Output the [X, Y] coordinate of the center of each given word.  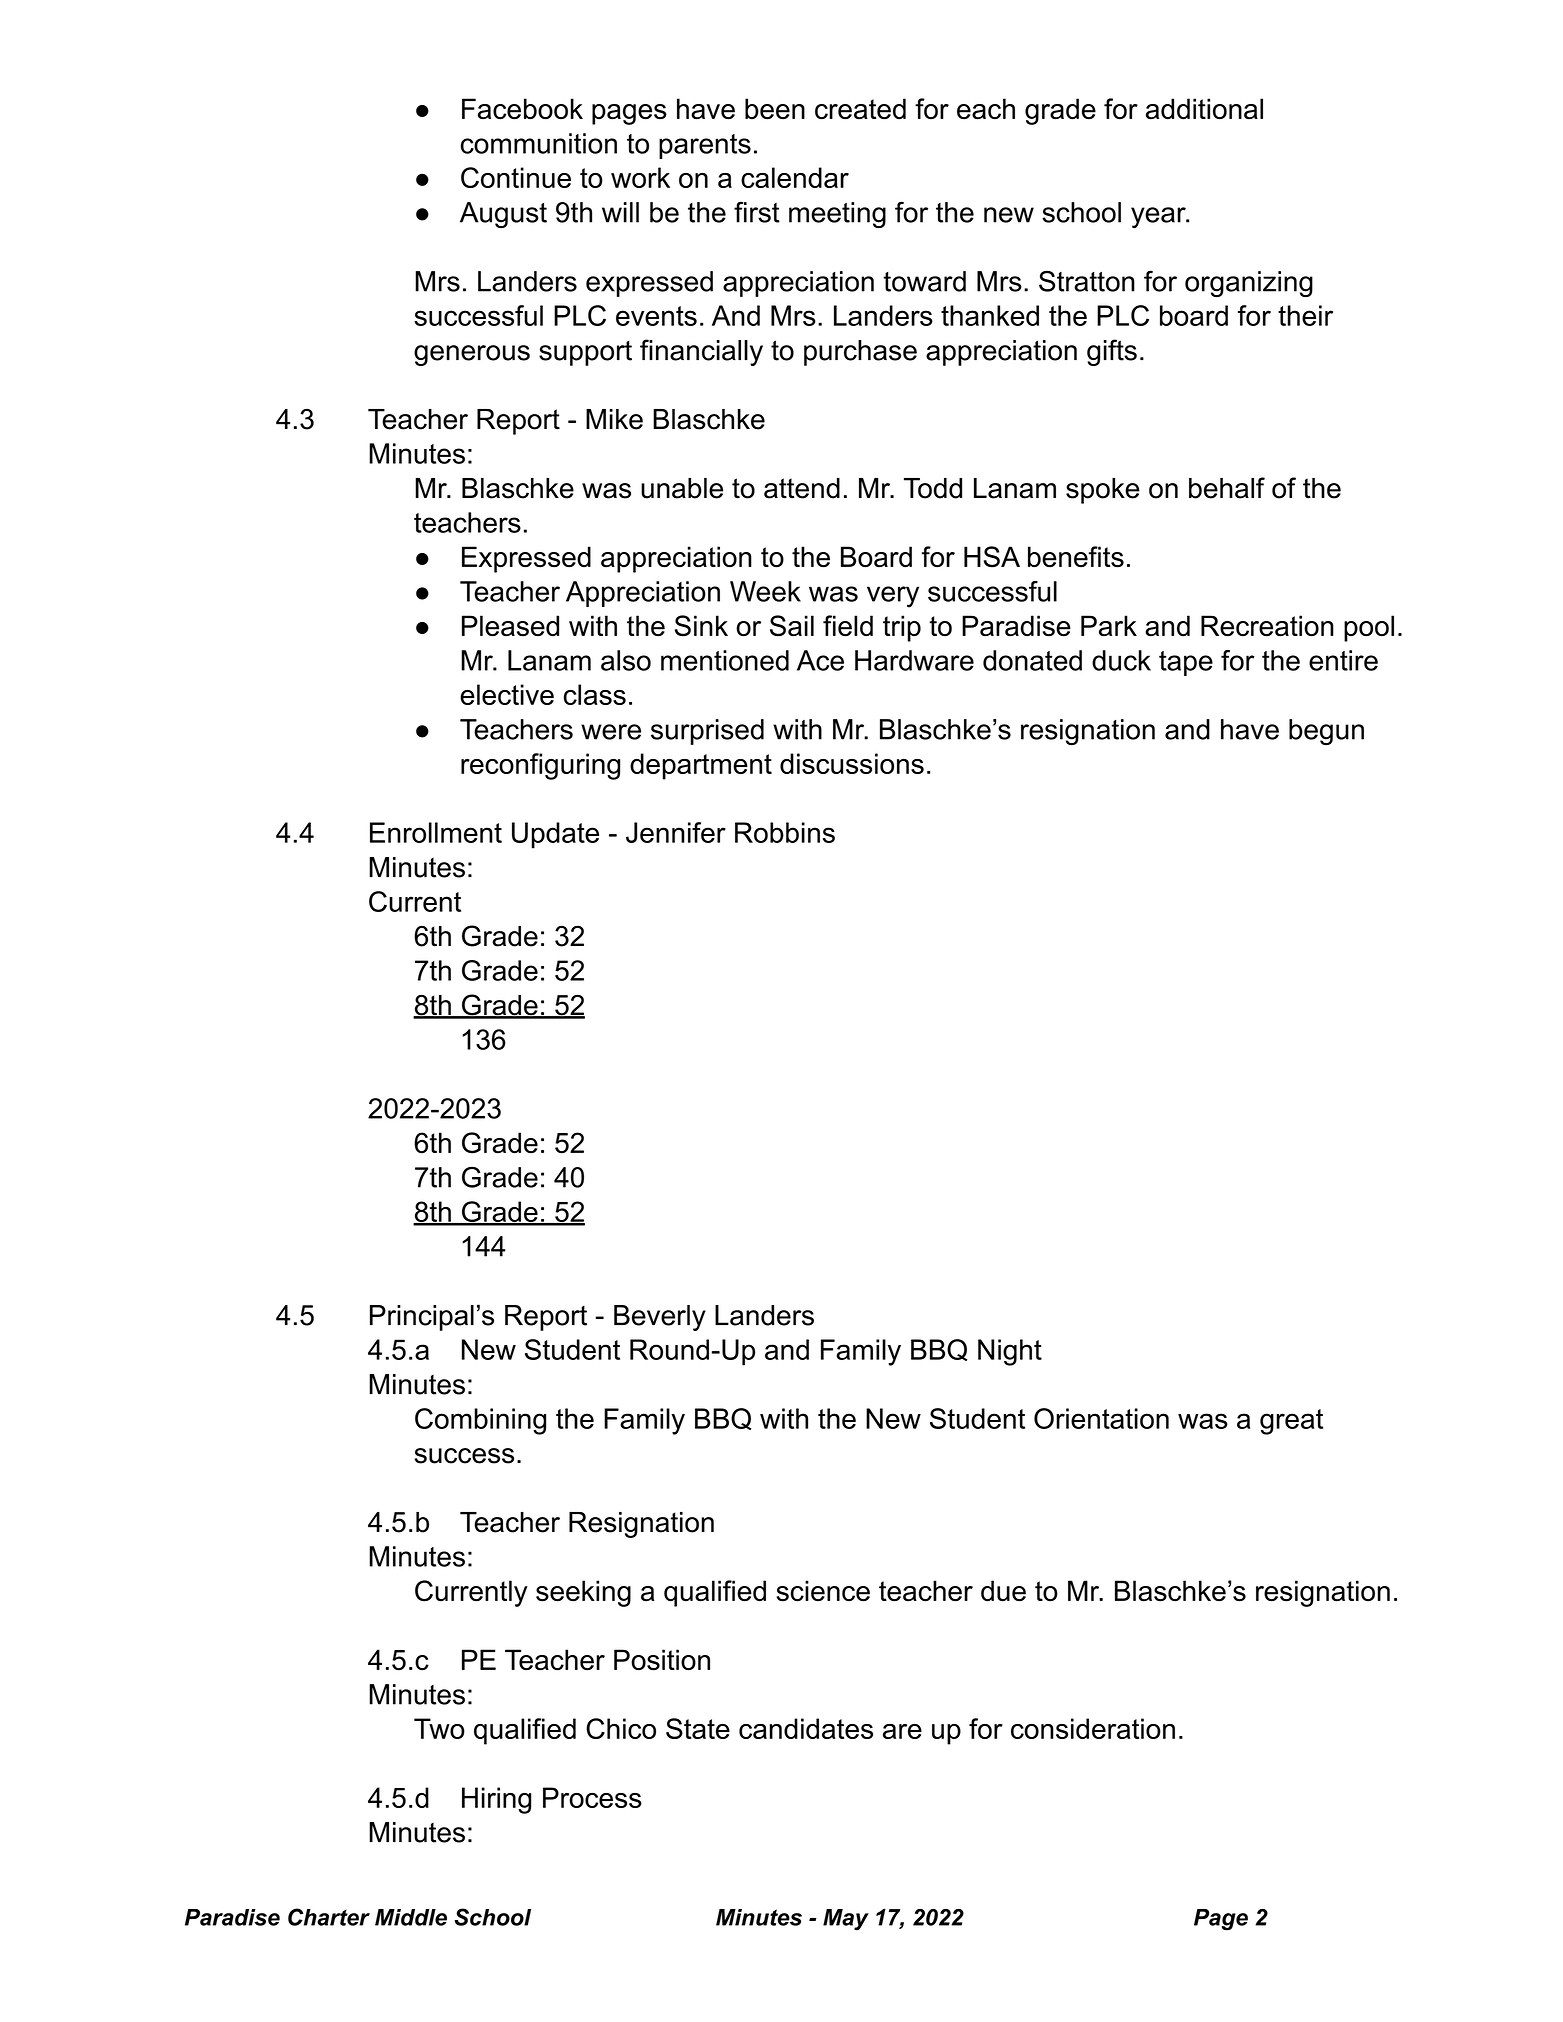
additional [1204, 109]
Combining [480, 1421]
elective [507, 694]
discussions [852, 763]
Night [1010, 1352]
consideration [1093, 1728]
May [846, 1920]
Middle [411, 1917]
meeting [837, 215]
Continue [516, 177]
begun [1326, 732]
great [1291, 1422]
